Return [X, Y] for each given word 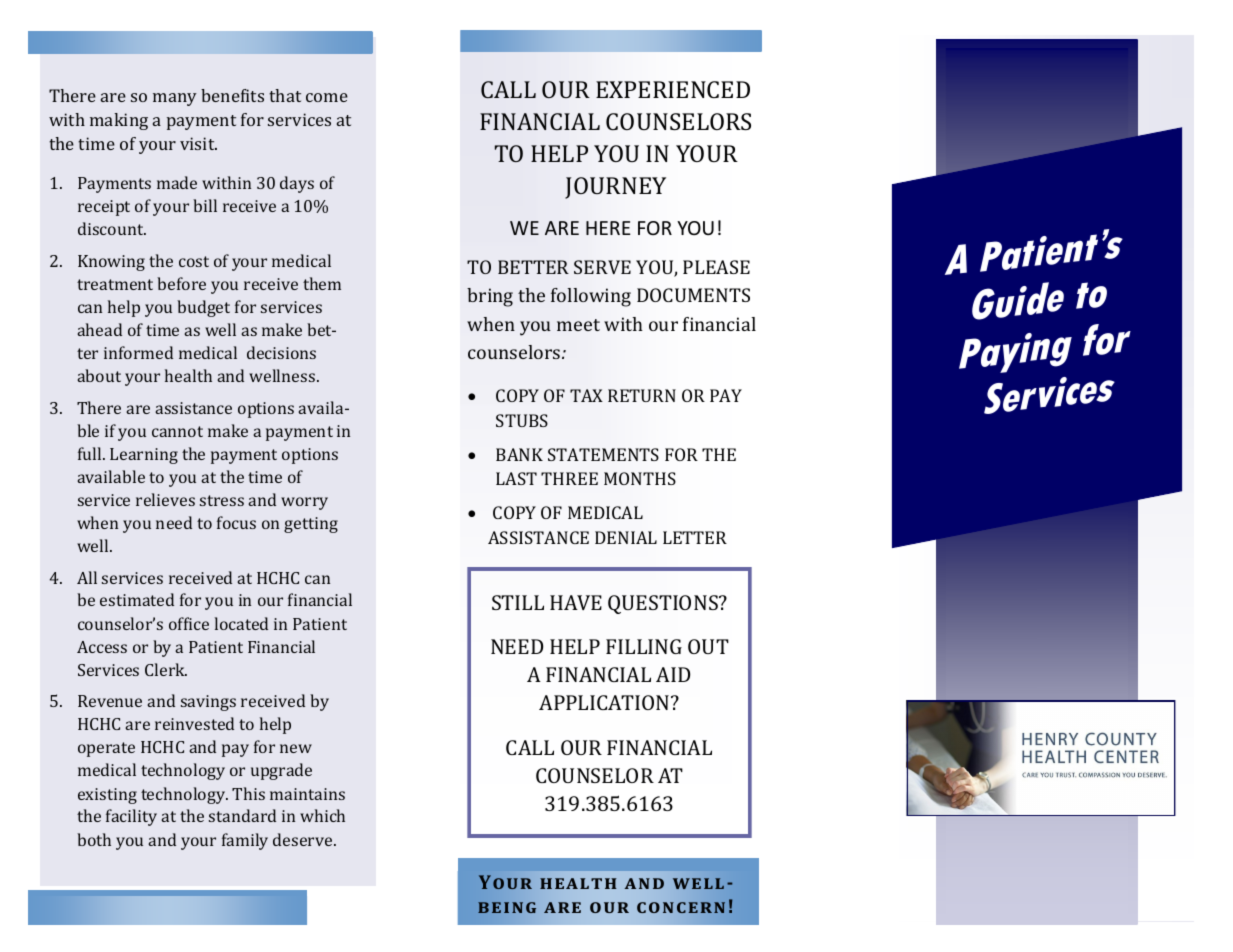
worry [304, 503]
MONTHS [640, 478]
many [175, 99]
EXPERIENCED [673, 89]
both [94, 839]
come [327, 97]
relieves [165, 499]
